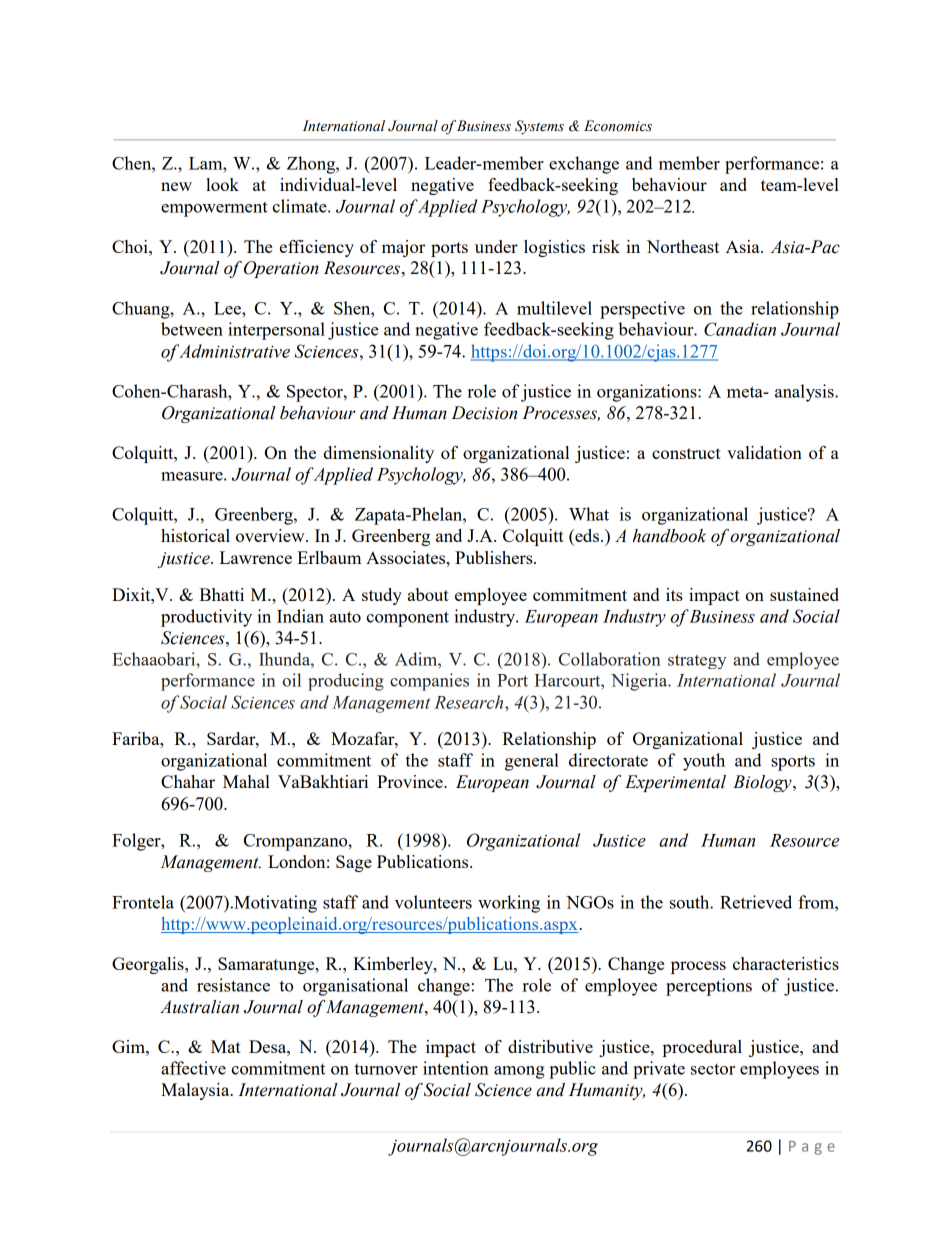  Describe the element at coordinates (234, 351) in the document. I see `Administrative` at that location.
